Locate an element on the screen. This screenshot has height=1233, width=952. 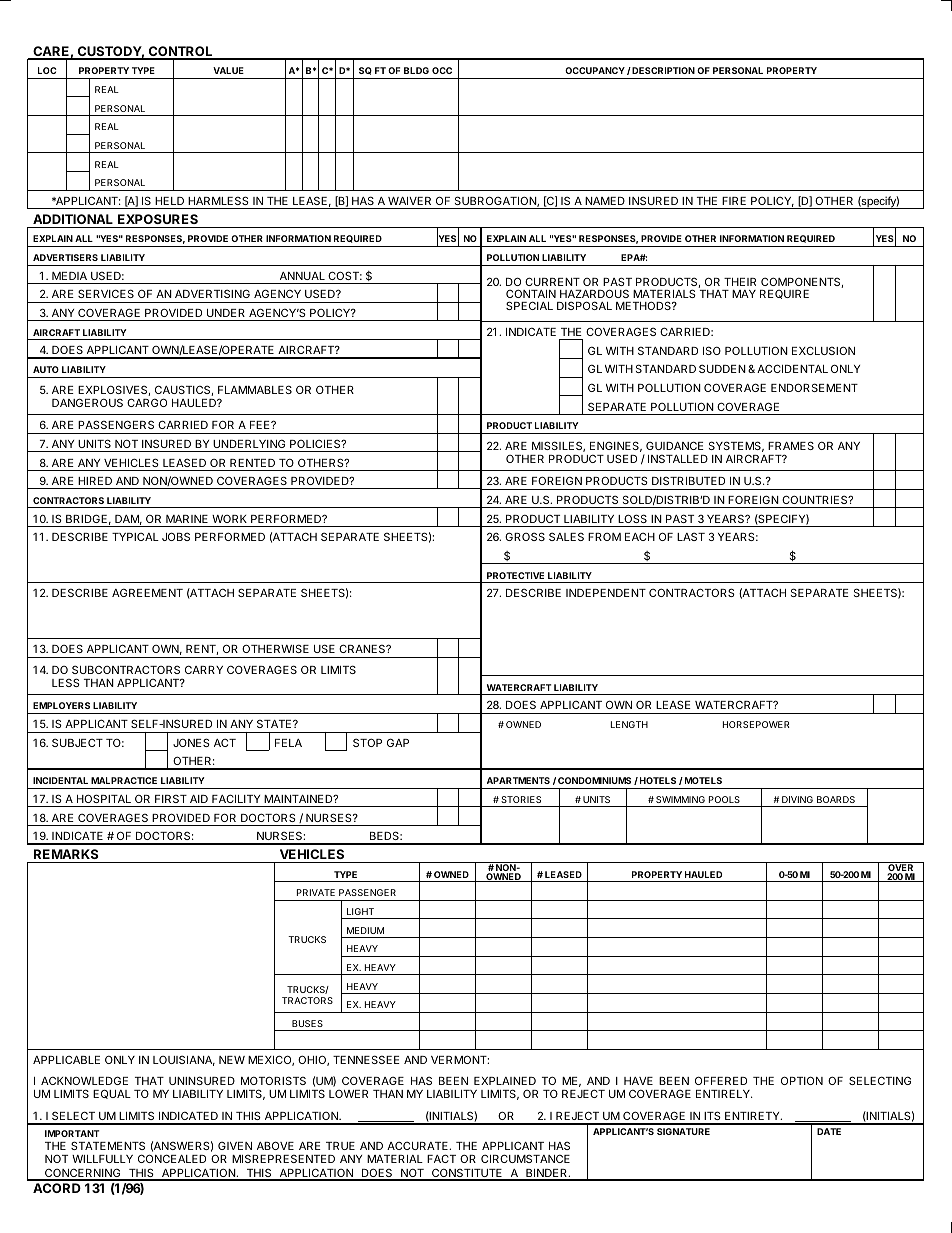
DESCRIPTION is located at coordinates (662, 70).
